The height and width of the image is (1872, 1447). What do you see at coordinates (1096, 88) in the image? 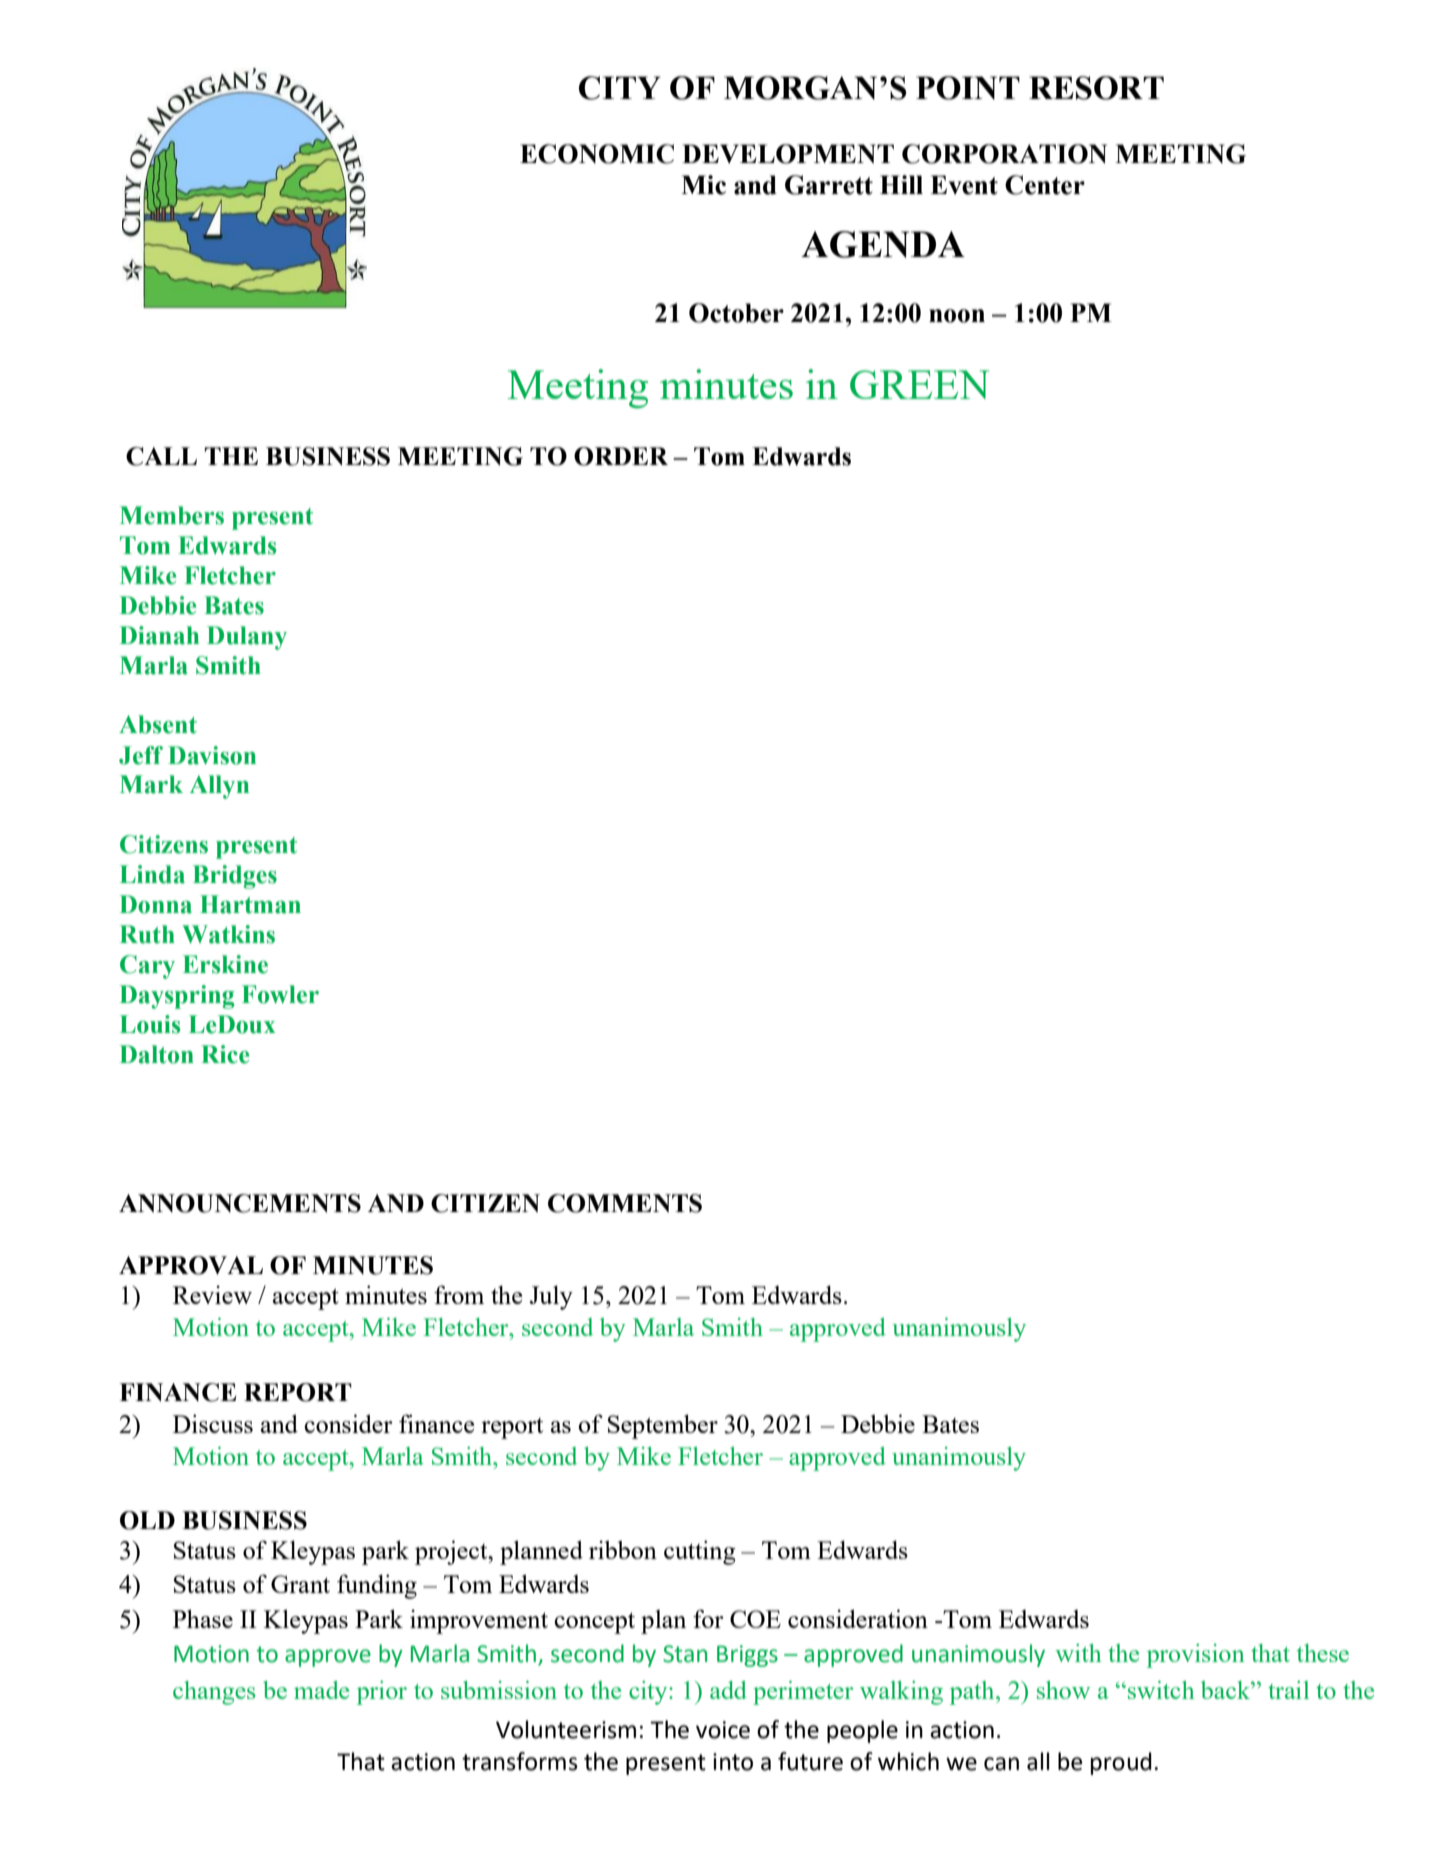
I see `RESORT` at bounding box center [1096, 88].
